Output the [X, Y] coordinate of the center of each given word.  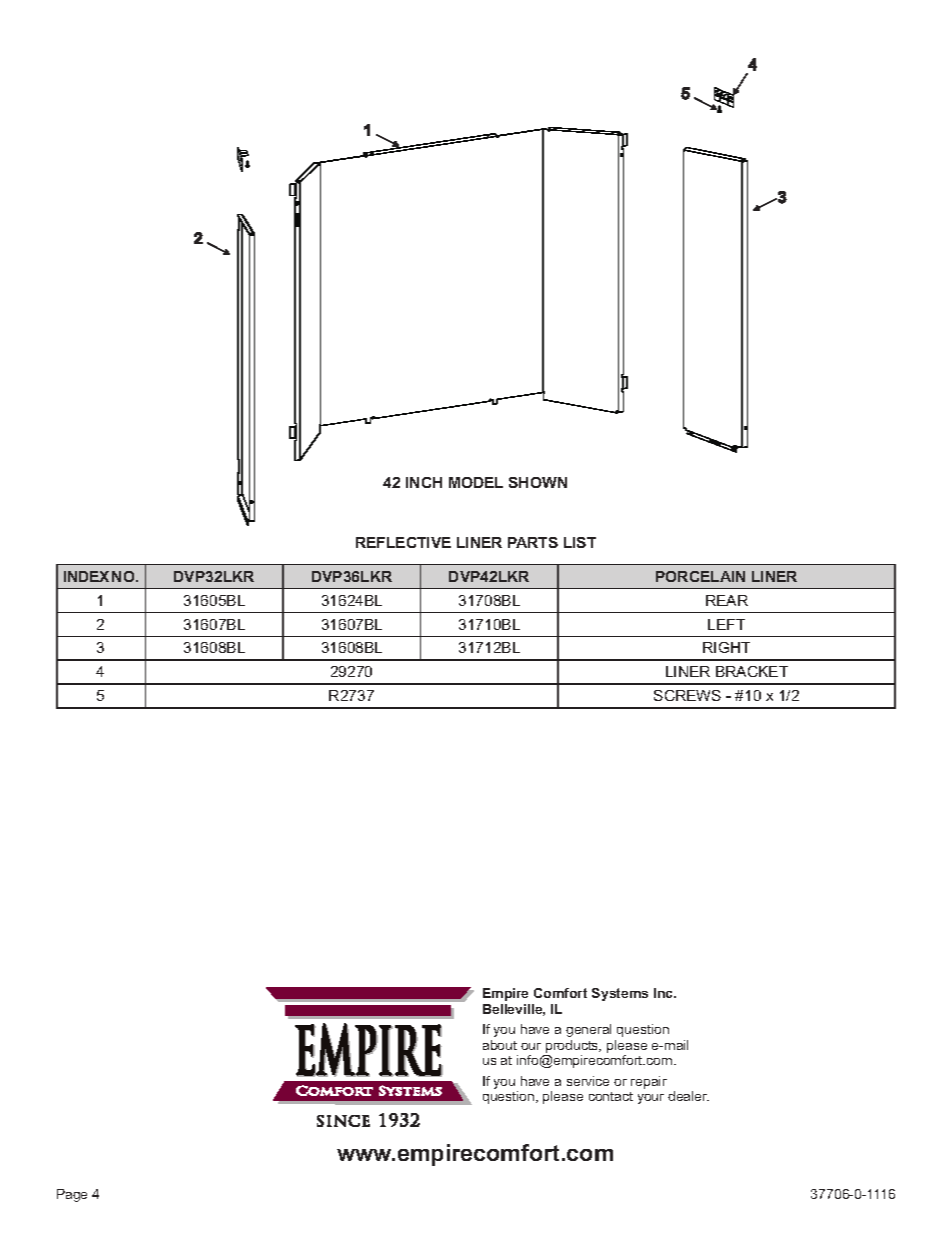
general [588, 1030]
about [500, 1045]
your [651, 1099]
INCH [424, 482]
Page [72, 1195]
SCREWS [687, 695]
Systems [620, 994]
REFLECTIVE [403, 542]
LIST [580, 542]
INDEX [86, 576]
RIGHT [726, 647]
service [588, 1081]
